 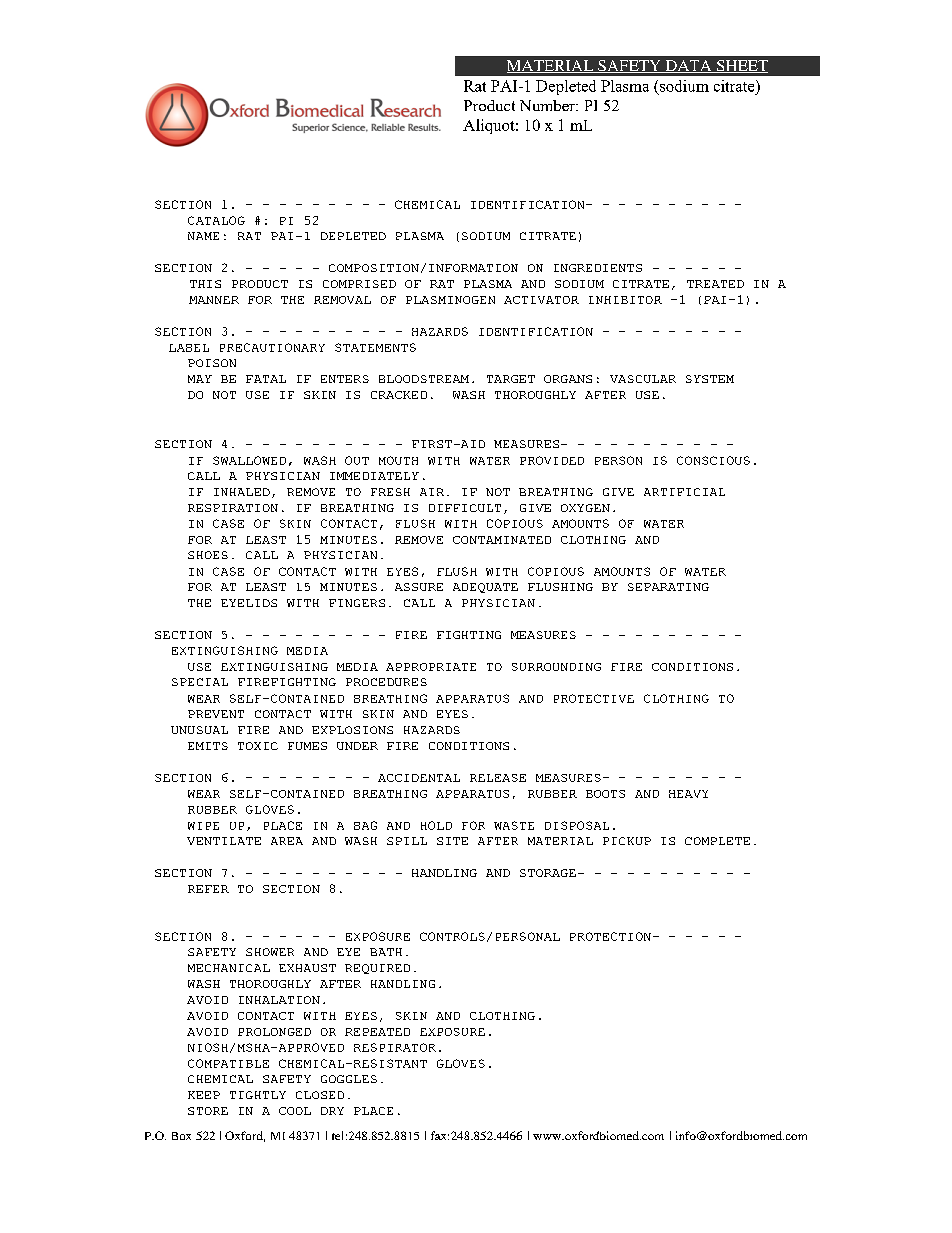 I want to click on TREATED, so click(x=715, y=284).
